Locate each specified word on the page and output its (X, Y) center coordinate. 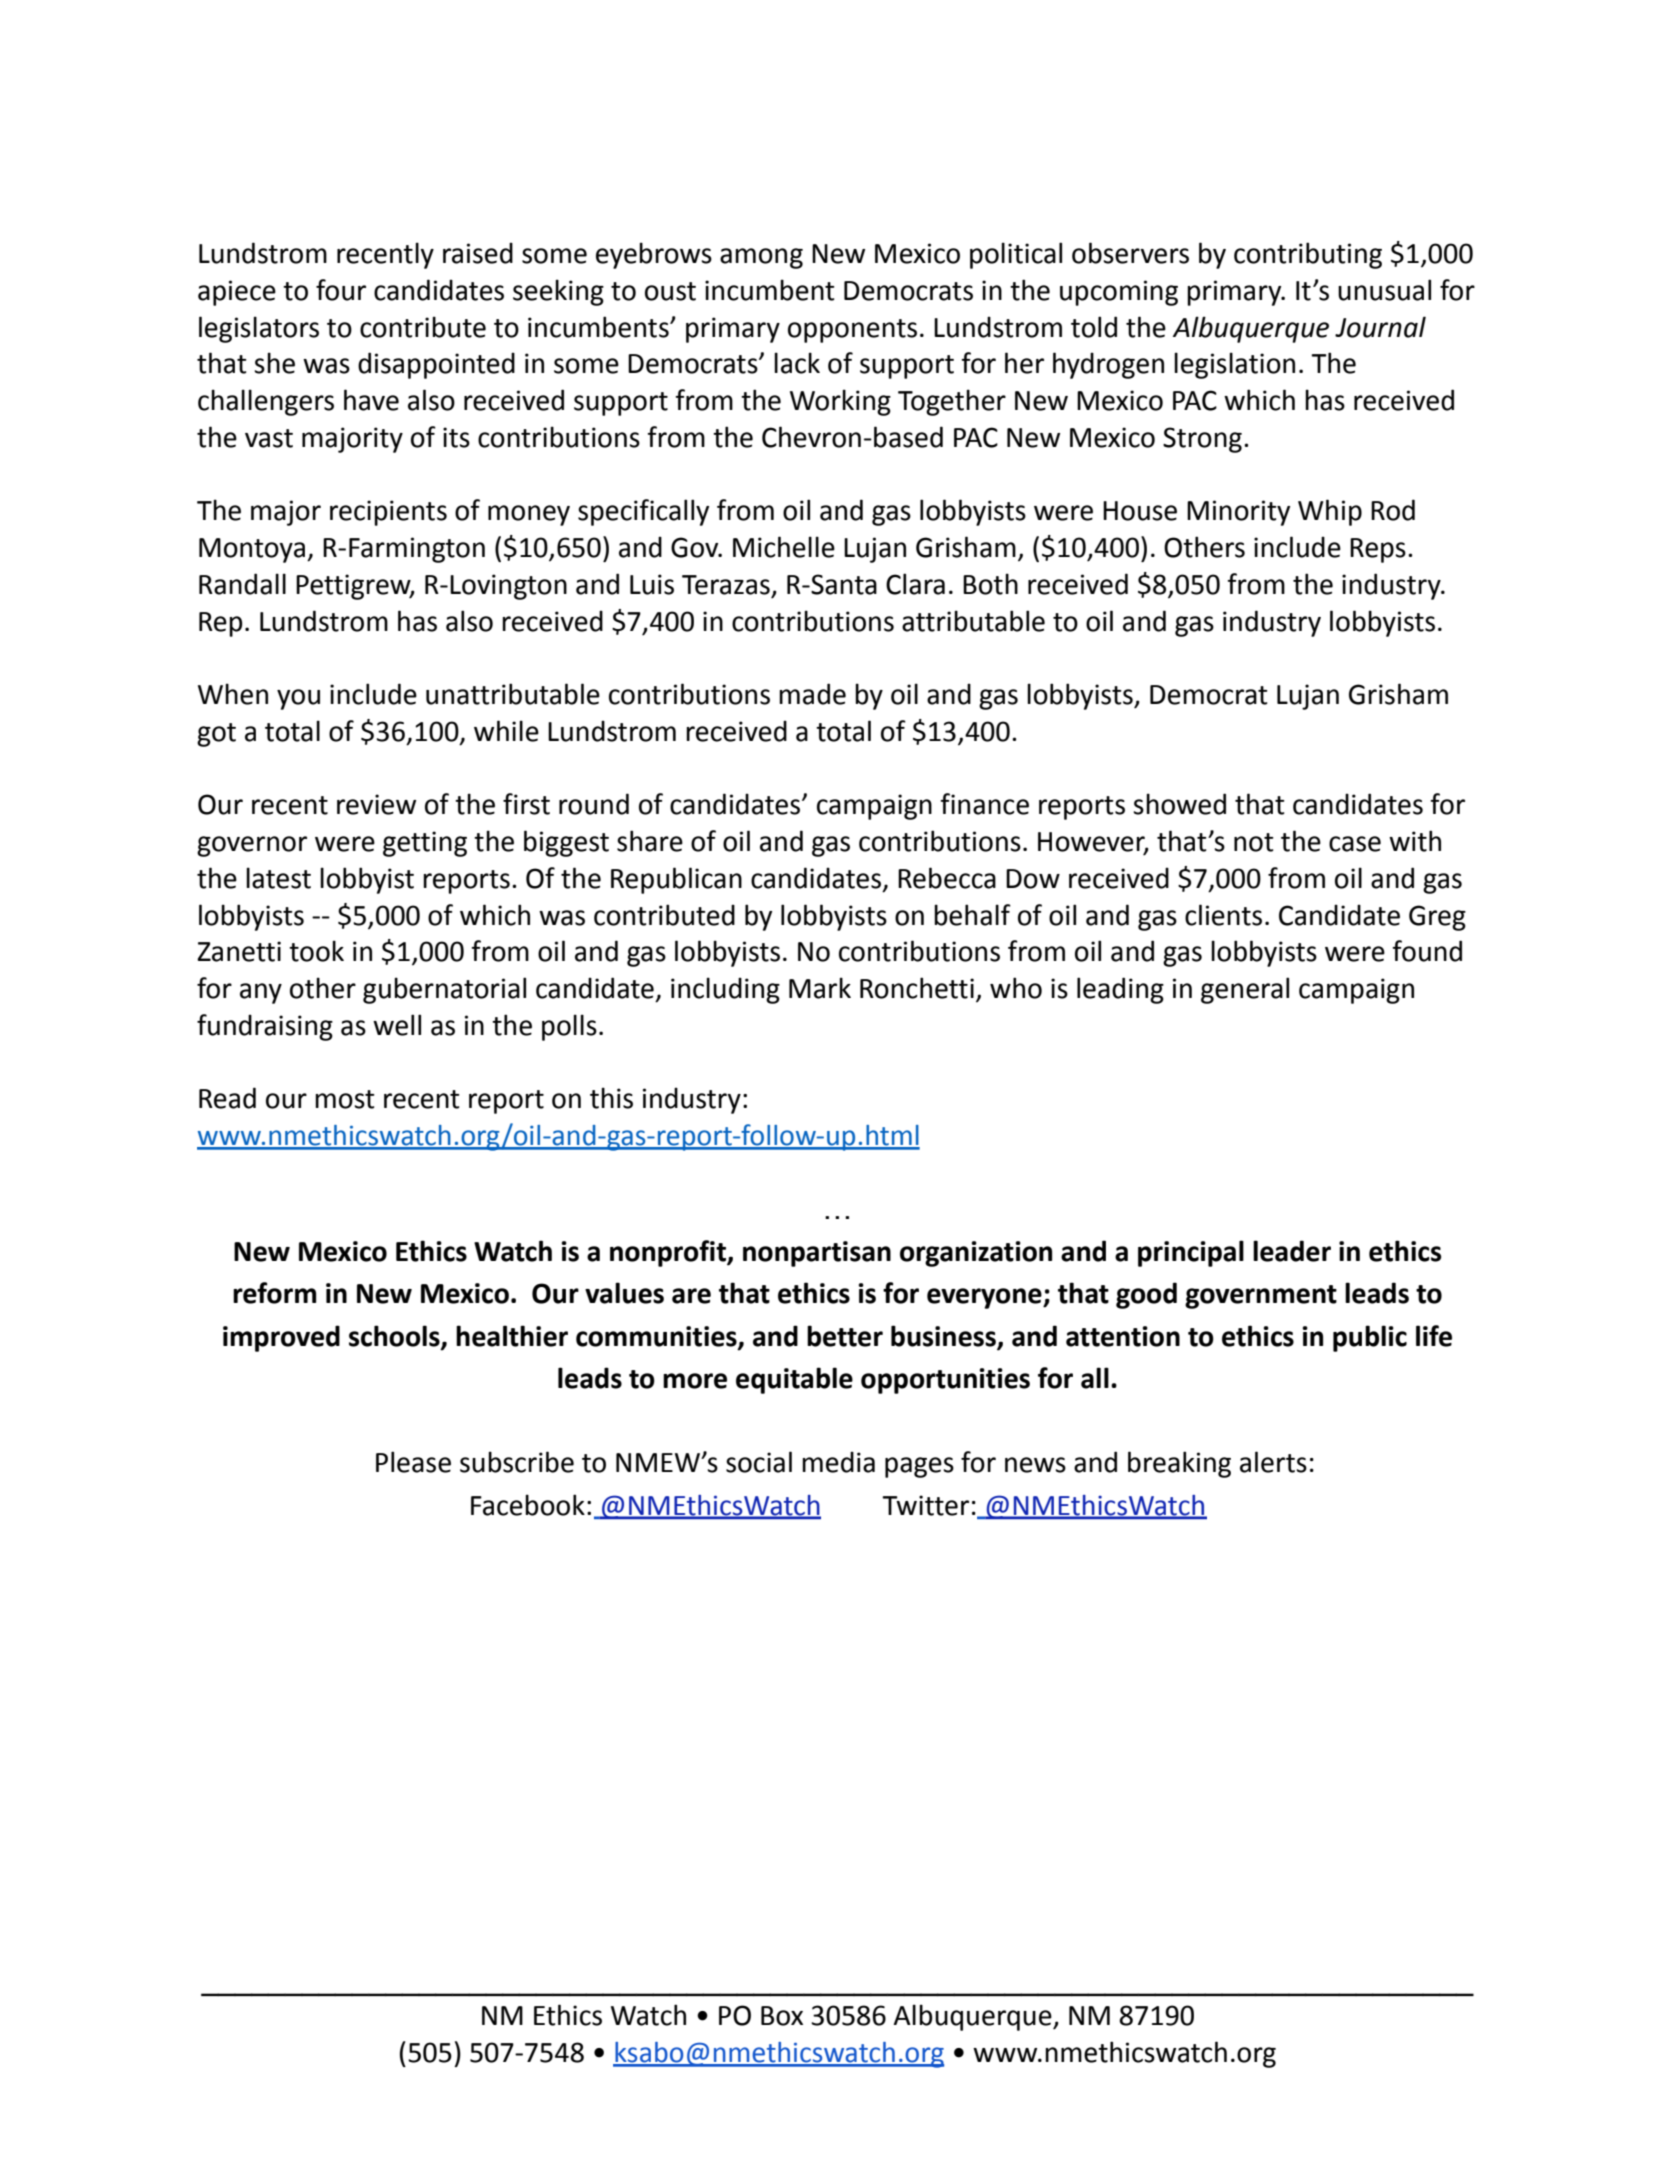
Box (782, 2016)
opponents (852, 331)
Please (413, 1462)
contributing (1308, 255)
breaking (1179, 1464)
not (1254, 842)
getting (425, 844)
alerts (1273, 1462)
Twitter (925, 1505)
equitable (794, 1380)
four (341, 290)
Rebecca (947, 878)
